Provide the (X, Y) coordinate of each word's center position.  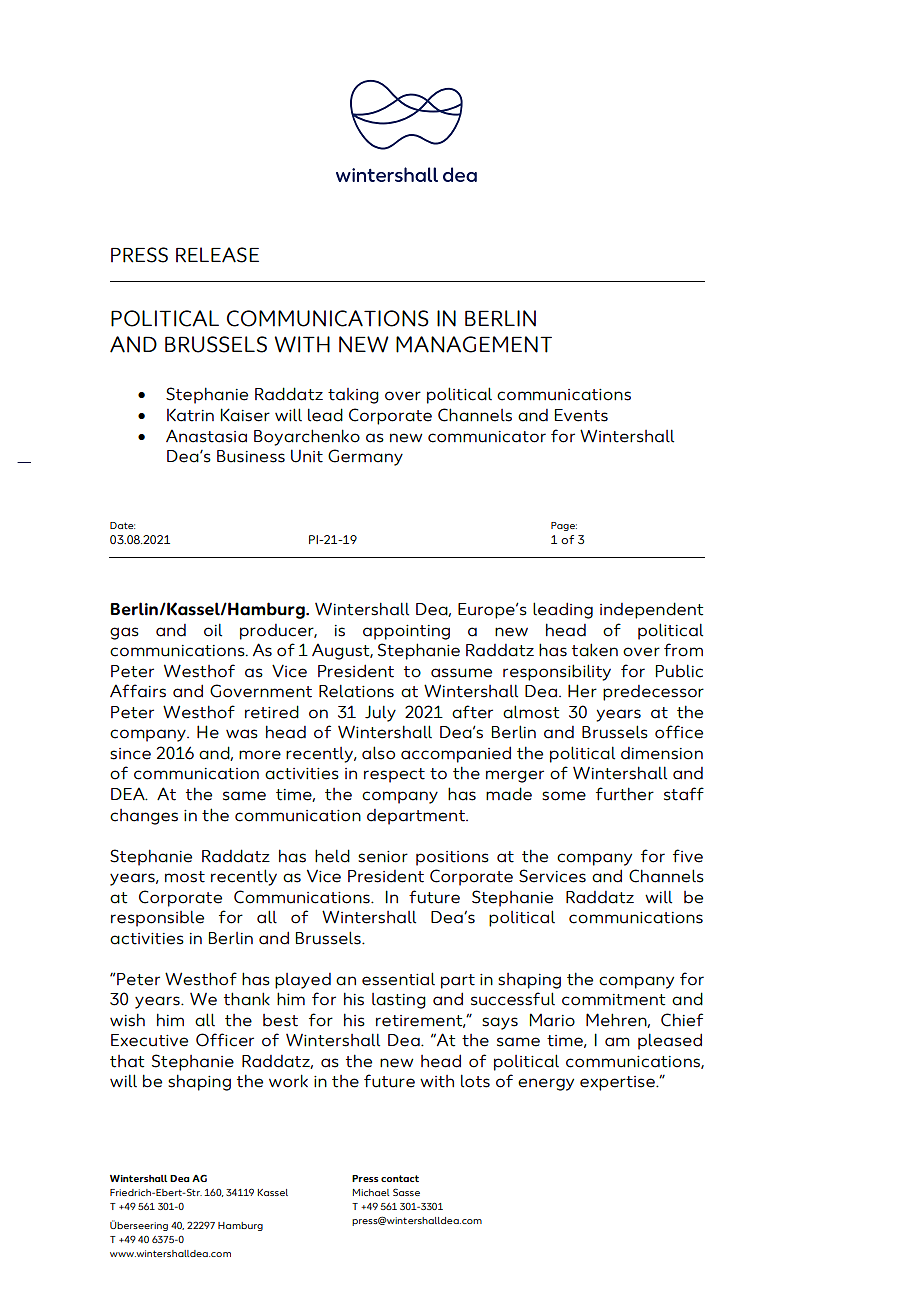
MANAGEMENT (474, 344)
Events (581, 415)
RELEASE (217, 255)
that (127, 1061)
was (242, 734)
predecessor (653, 693)
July (380, 713)
